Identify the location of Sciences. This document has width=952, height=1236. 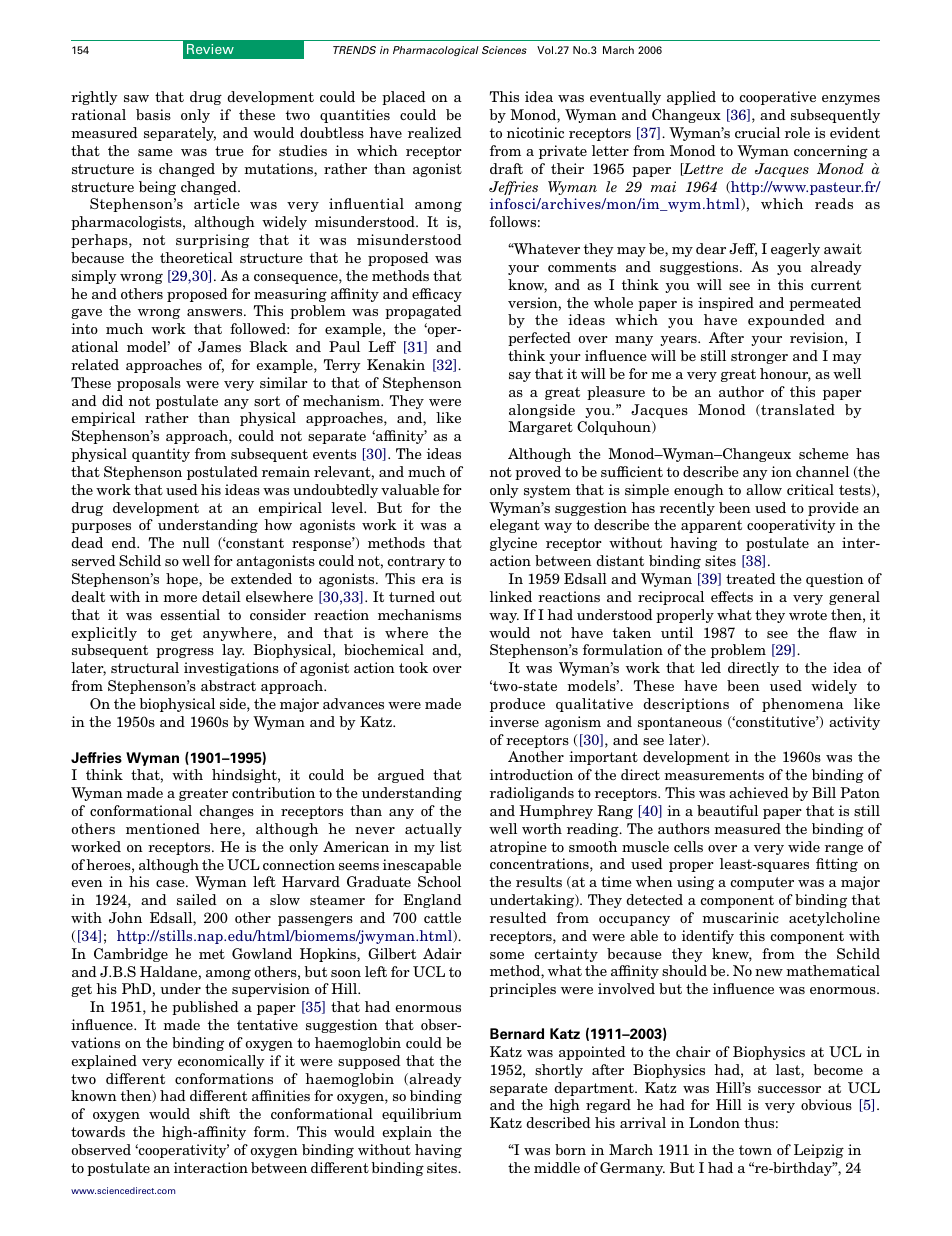
(504, 50).
